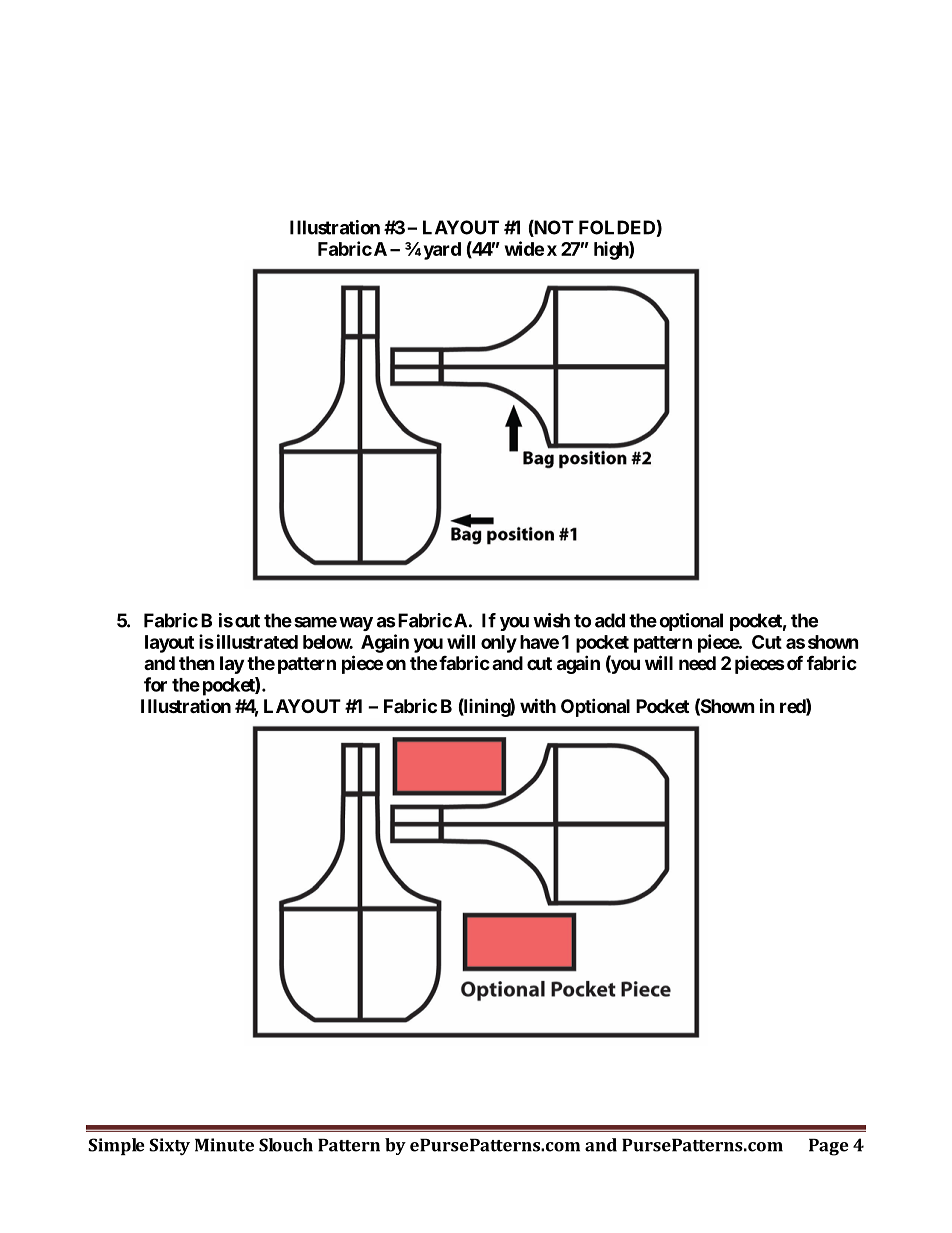 Image resolution: width=952 pixels, height=1233 pixels. I want to click on Slouch, so click(286, 1145).
